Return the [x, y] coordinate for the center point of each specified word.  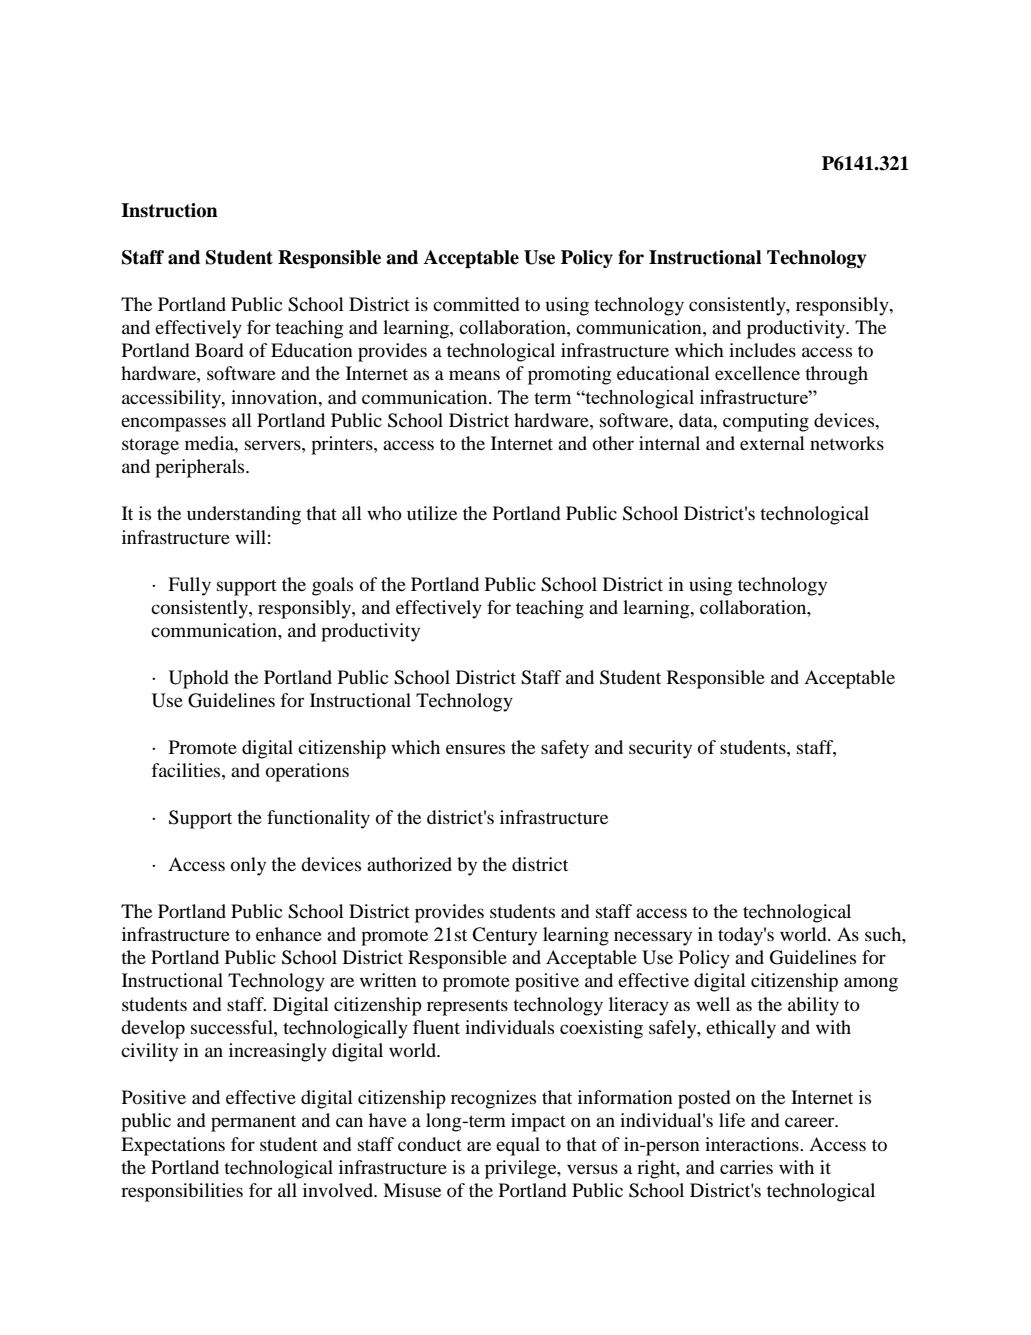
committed [476, 304]
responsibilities [182, 1192]
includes [762, 350]
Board [219, 350]
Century [504, 936]
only [248, 866]
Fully [189, 586]
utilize [432, 513]
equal [518, 1146]
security [660, 749]
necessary [653, 938]
